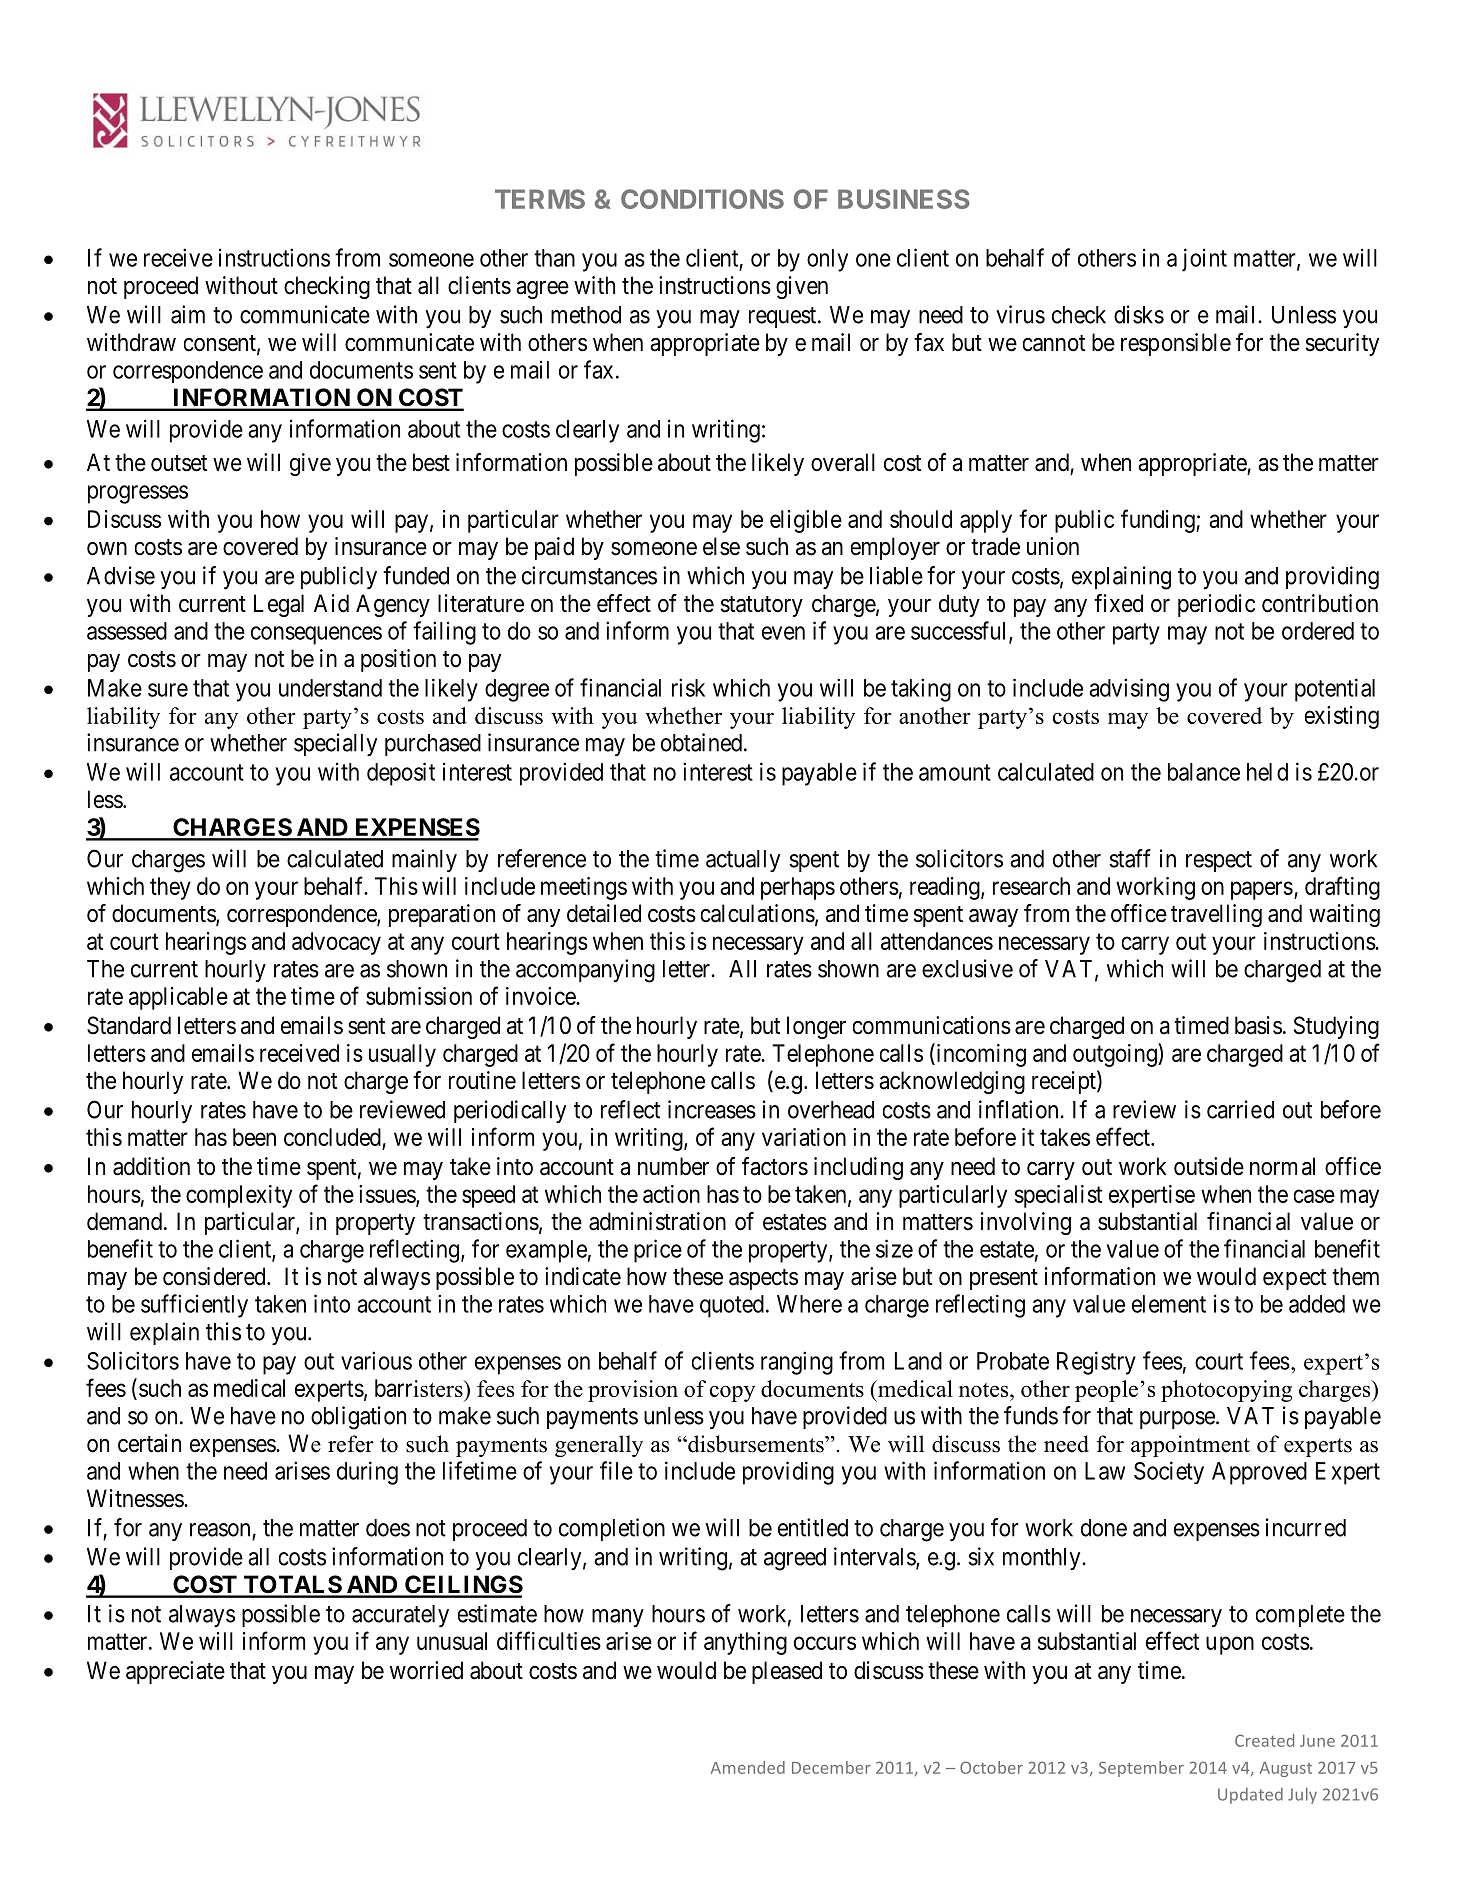  Describe the element at coordinates (1264, 1740) in the page. I see `Created` at that location.
